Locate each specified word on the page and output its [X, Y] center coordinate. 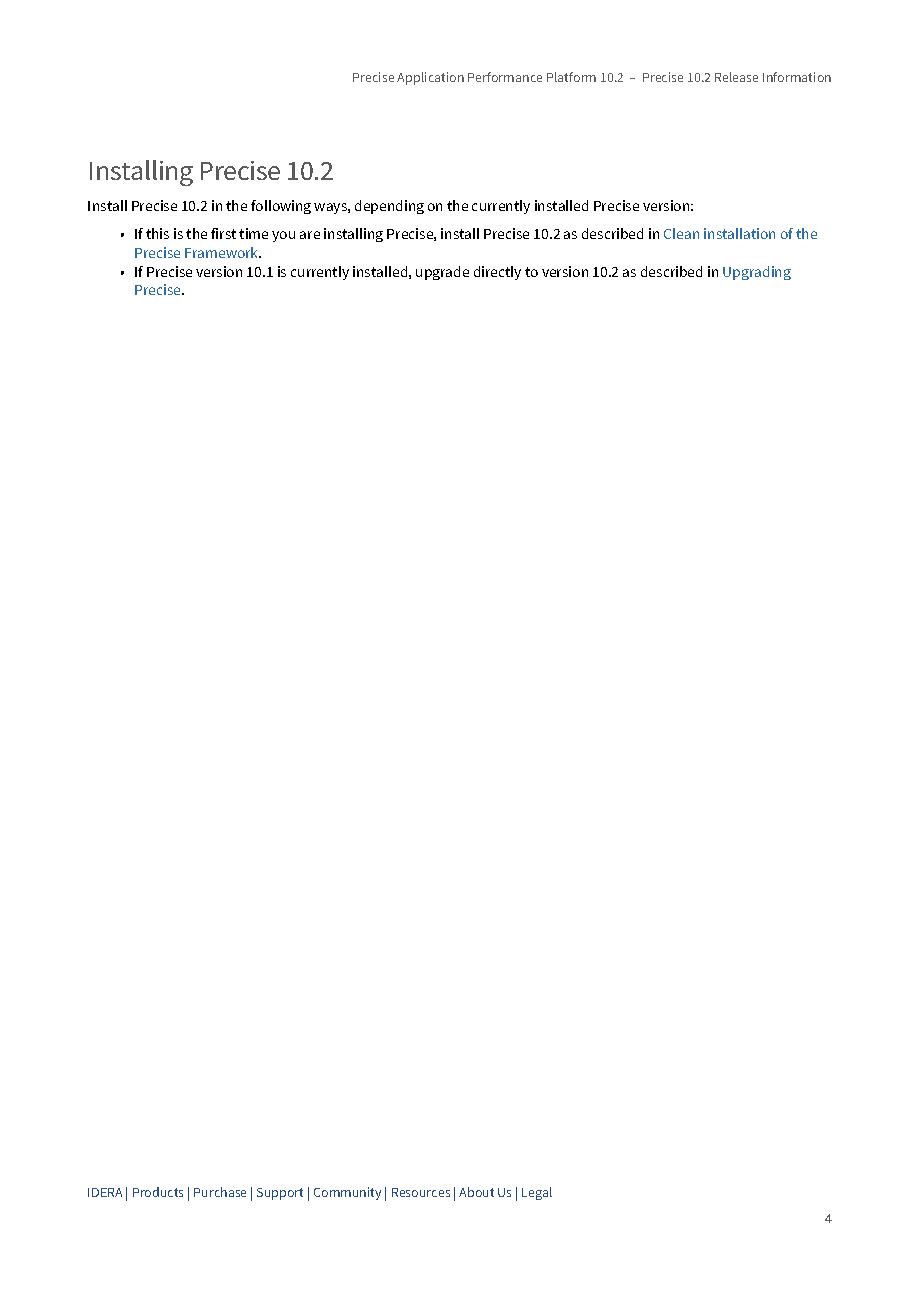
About [476, 1192]
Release [736, 77]
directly [497, 273]
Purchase [220, 1192]
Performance [505, 77]
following [281, 207]
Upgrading [757, 273]
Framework [223, 252]
